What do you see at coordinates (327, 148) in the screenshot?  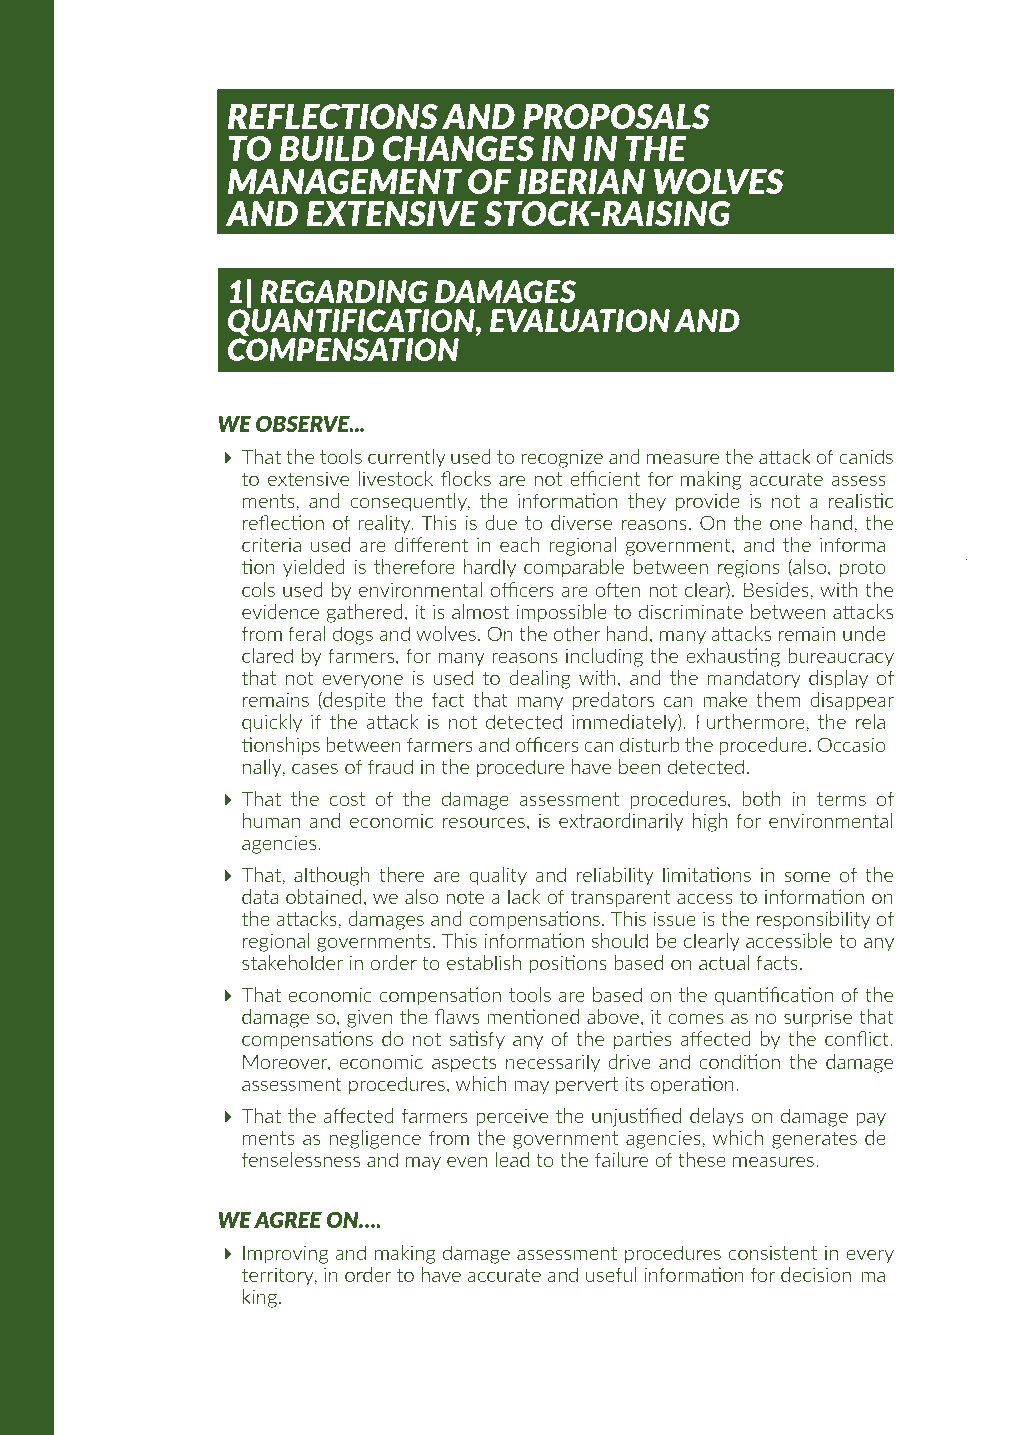 I see `BUILD` at bounding box center [327, 148].
